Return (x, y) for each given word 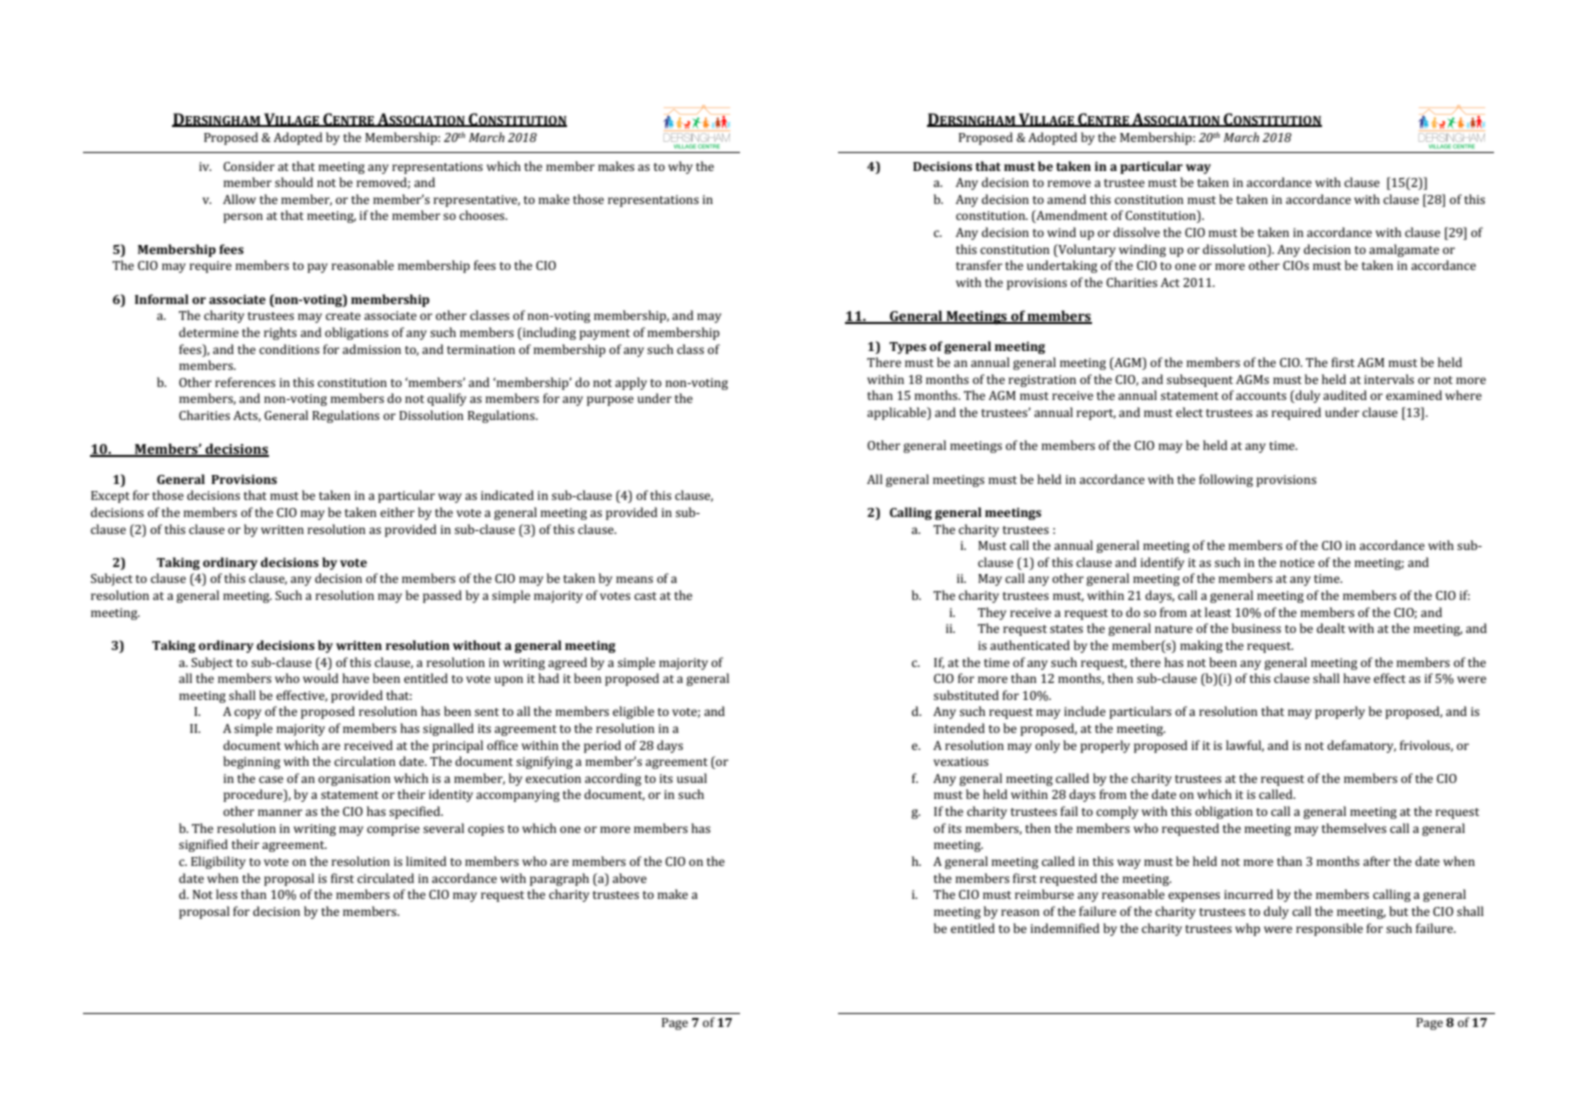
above (629, 878)
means (634, 579)
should (294, 182)
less (227, 894)
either (397, 512)
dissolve (1136, 232)
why (680, 167)
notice (1297, 562)
